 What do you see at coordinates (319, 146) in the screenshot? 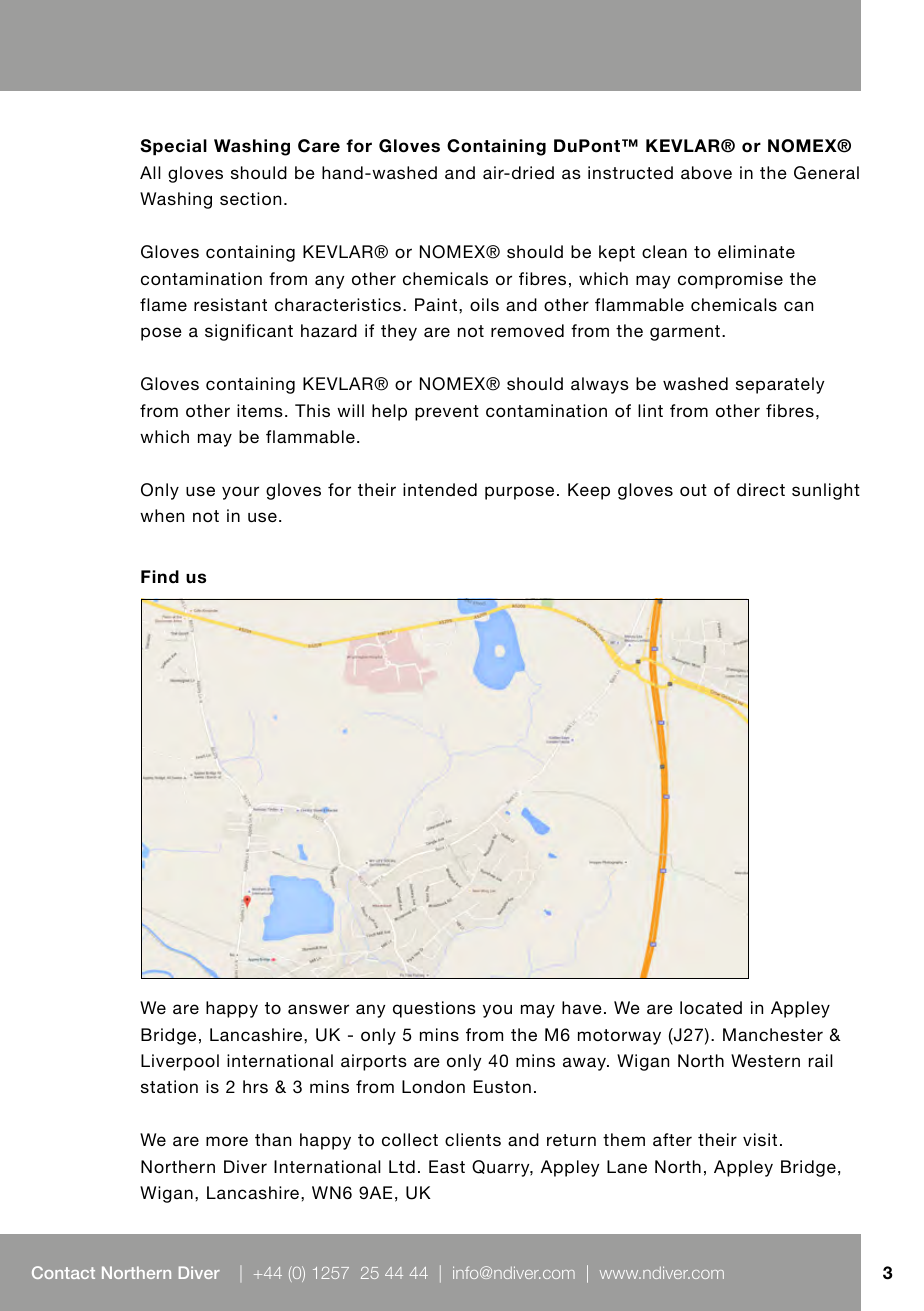
I see `Care` at bounding box center [319, 146].
